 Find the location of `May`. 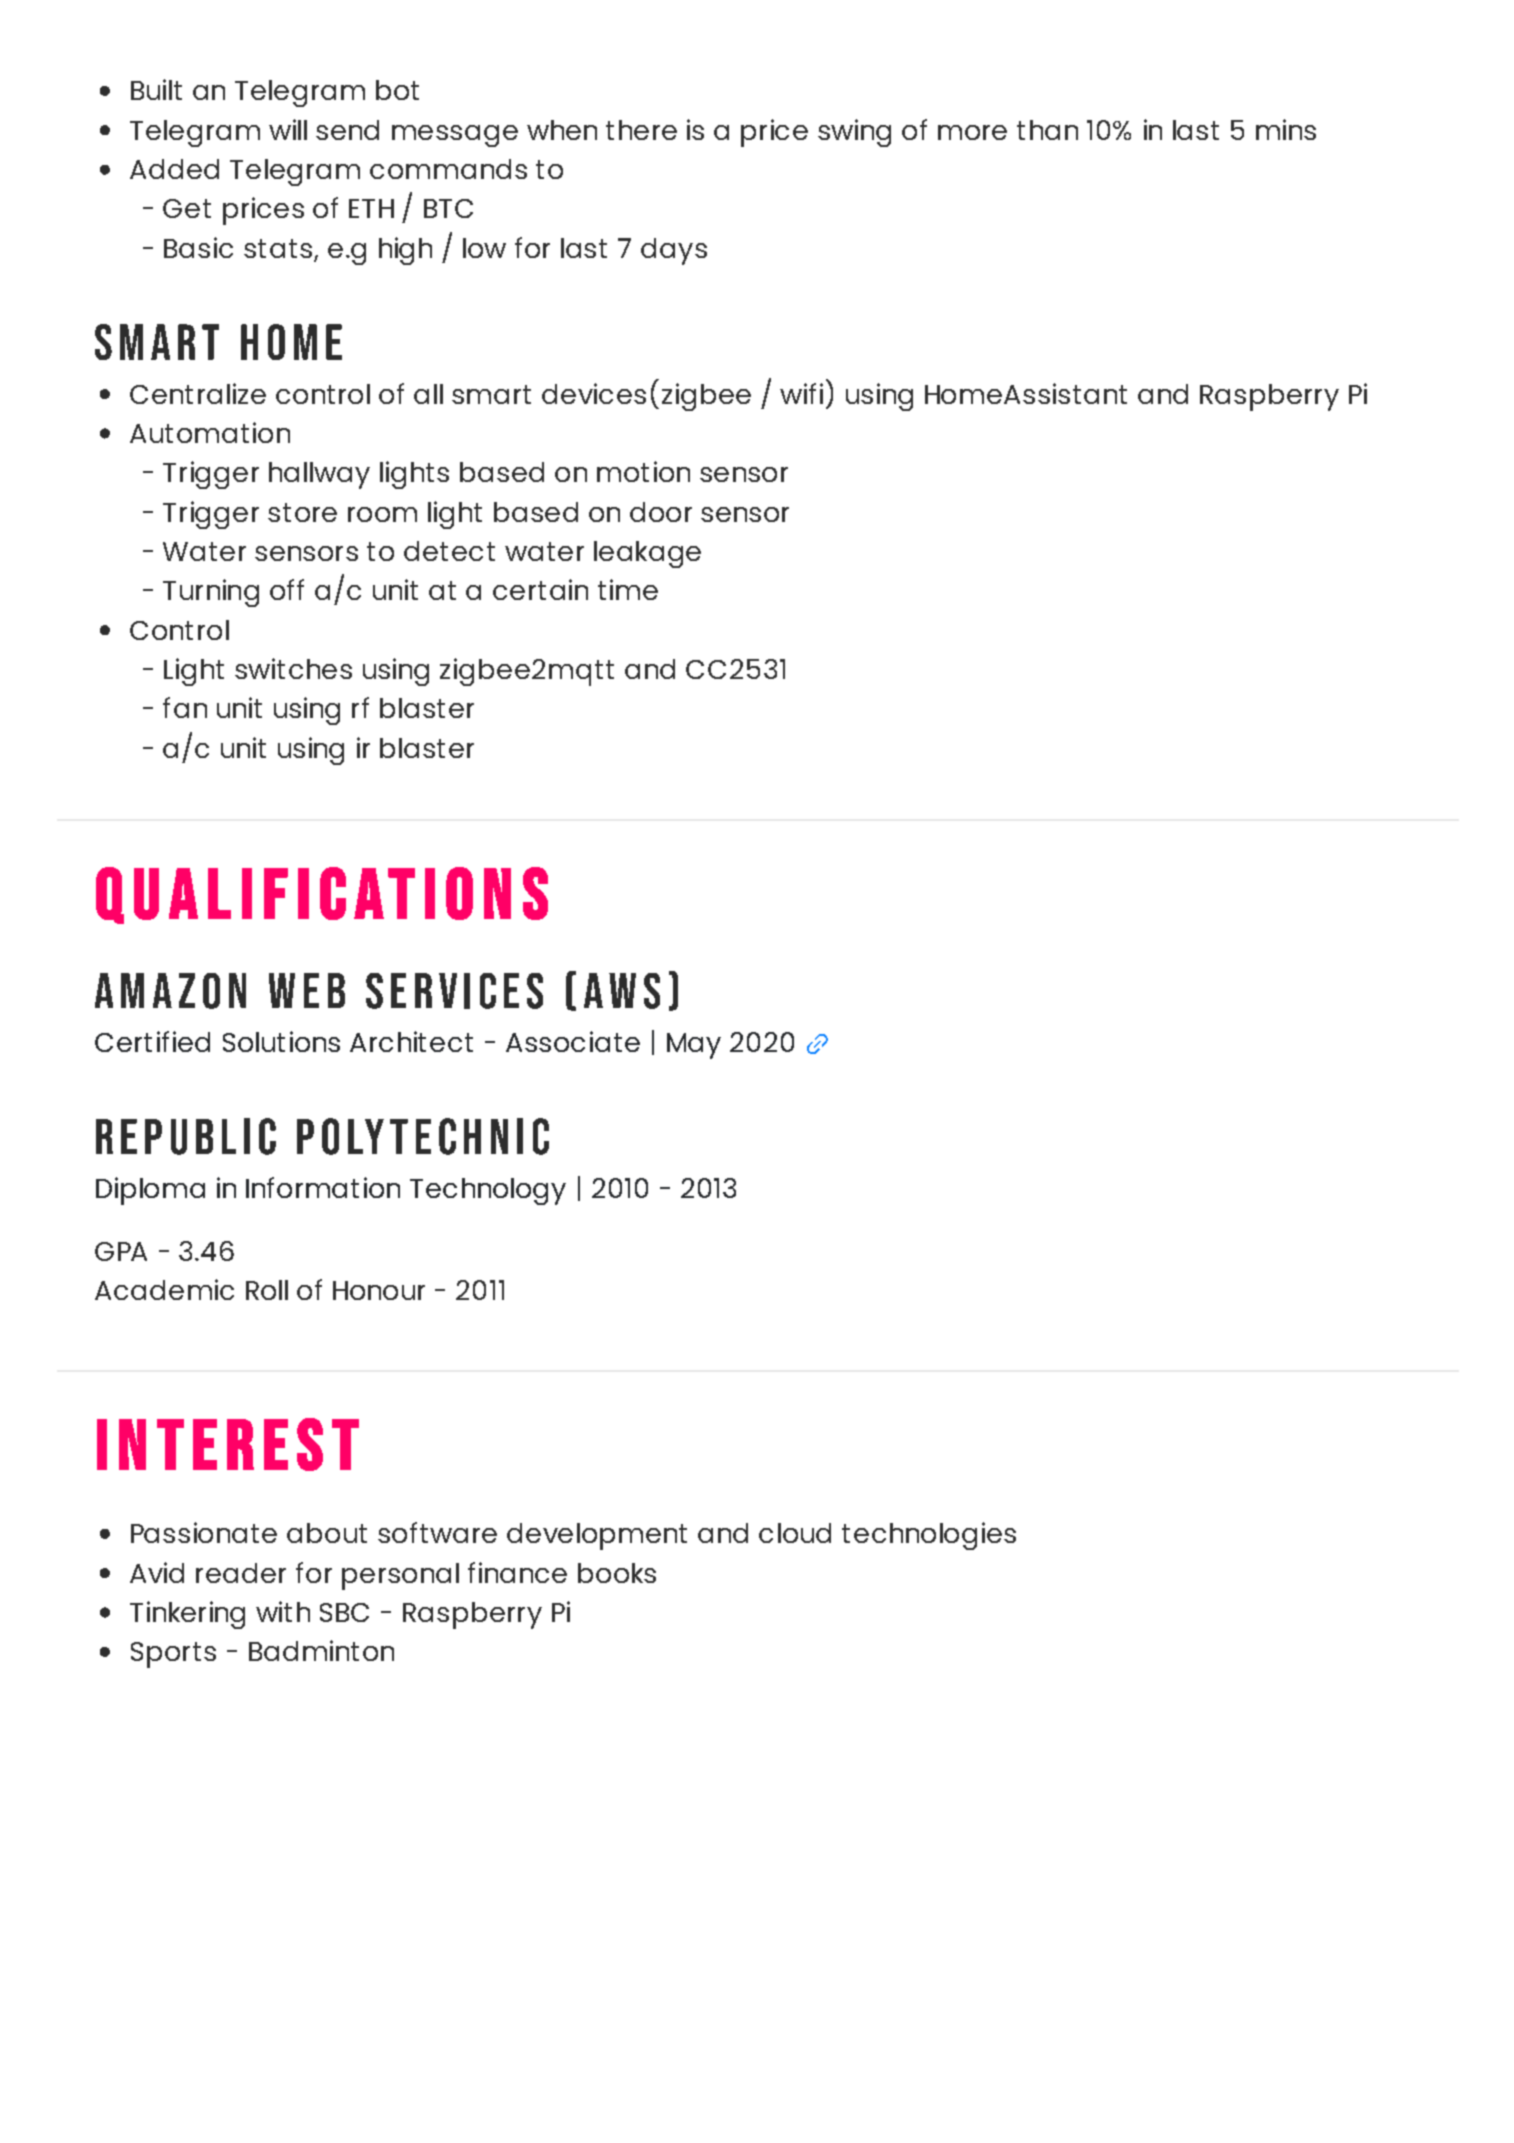

May is located at coordinates (694, 1046).
